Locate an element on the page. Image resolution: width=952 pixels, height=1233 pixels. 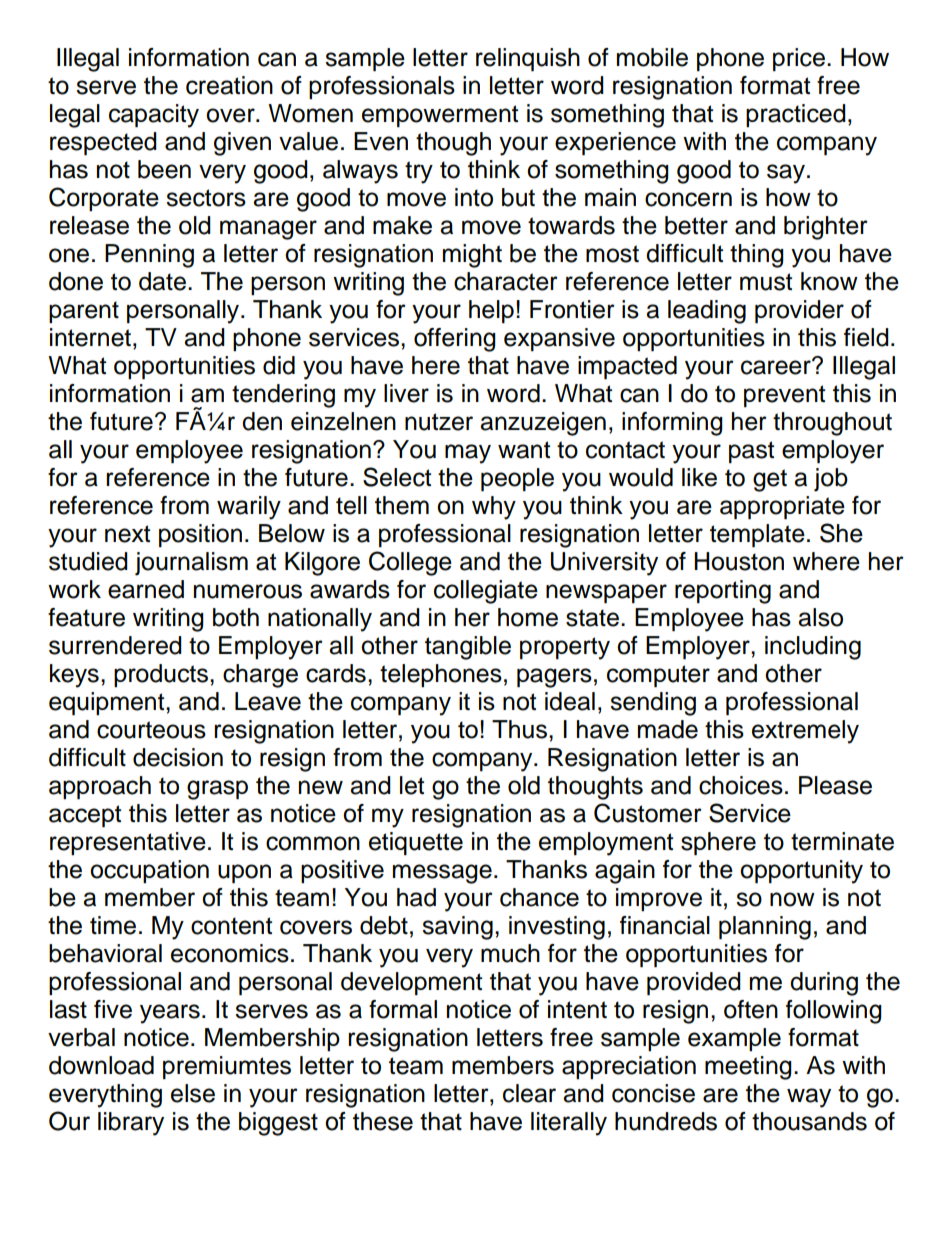
past is located at coordinates (751, 452).
